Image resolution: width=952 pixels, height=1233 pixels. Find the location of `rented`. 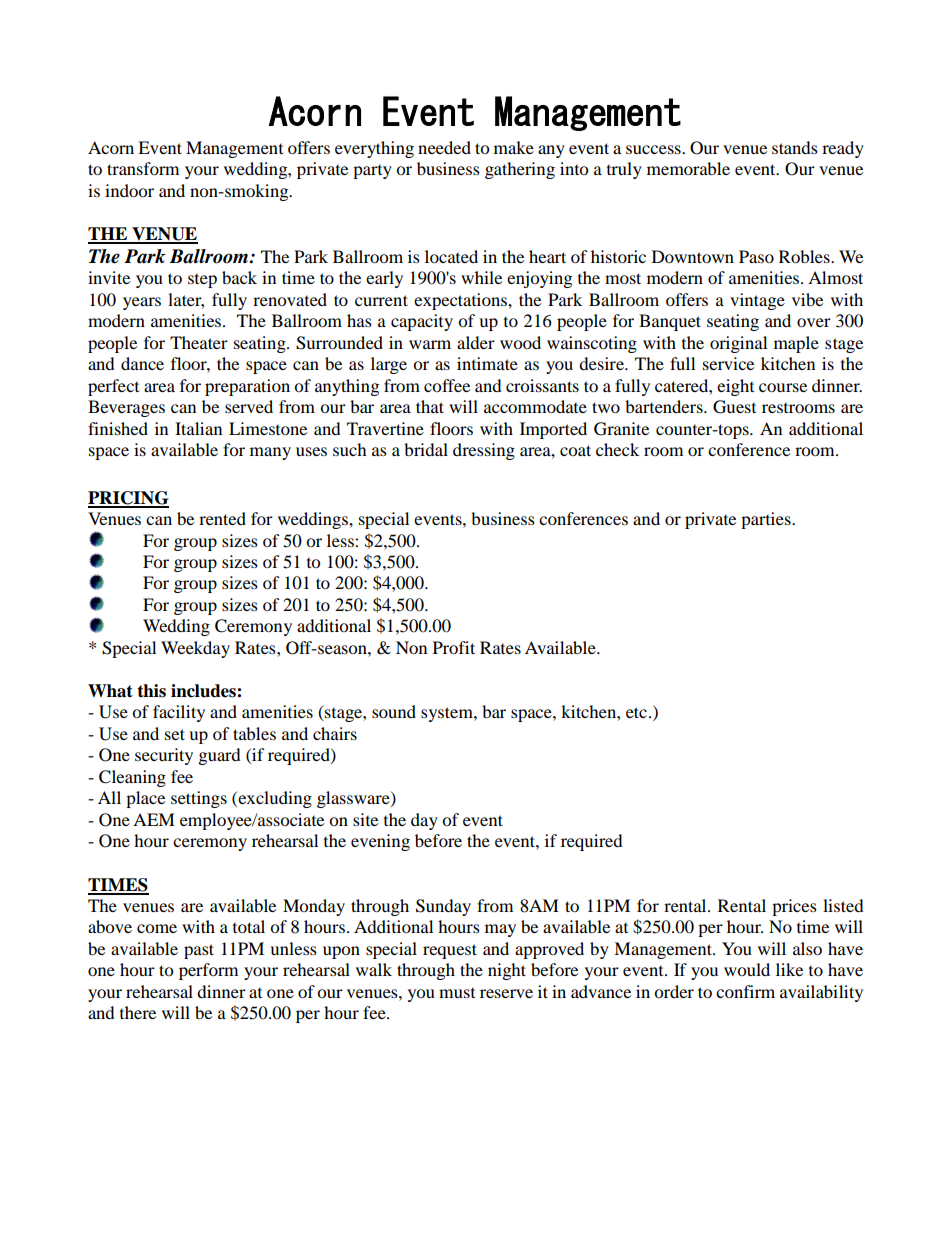

rented is located at coordinates (222, 518).
